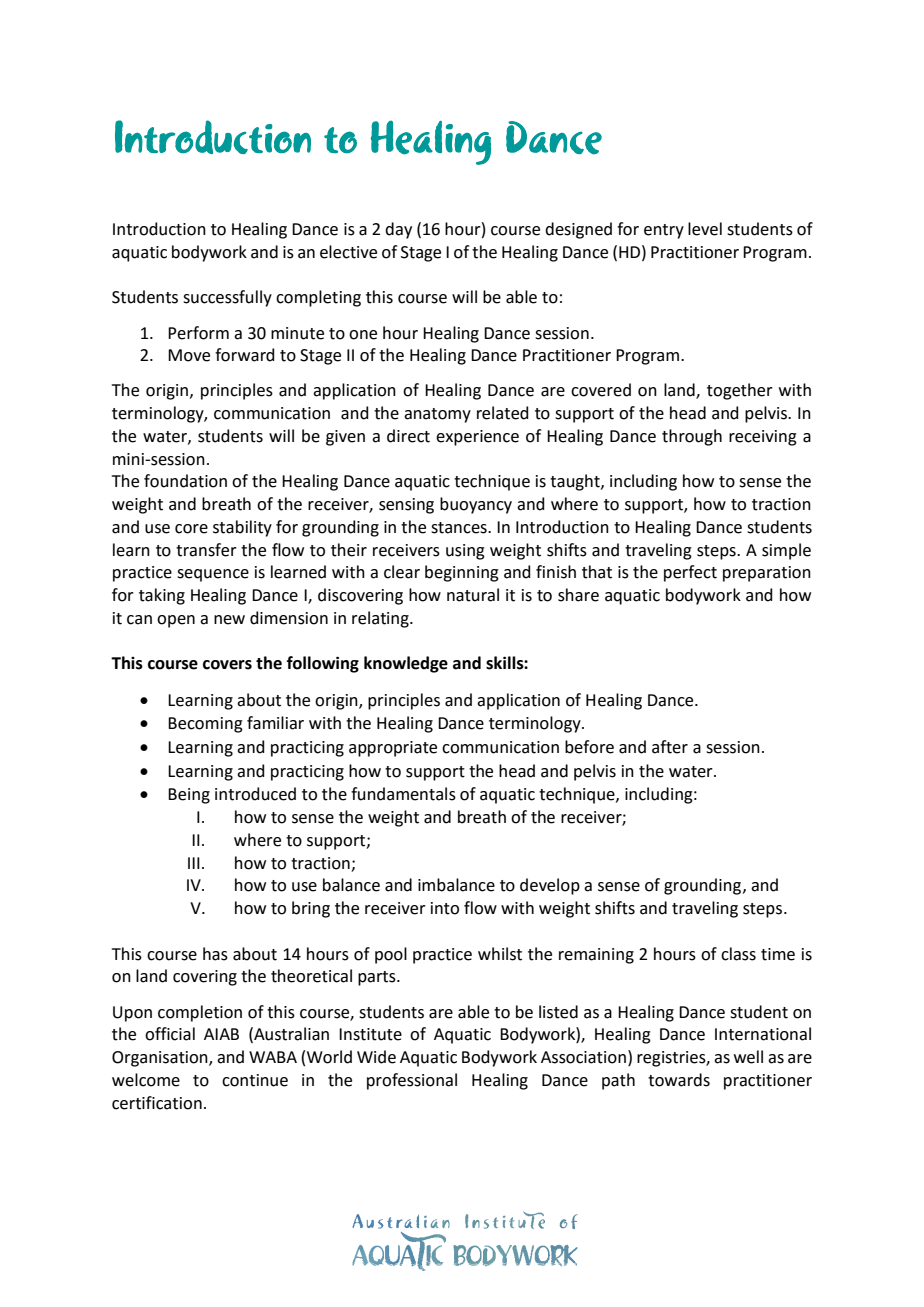 The image size is (924, 1307). Describe the element at coordinates (692, 437) in the screenshot. I see `through` at that location.
